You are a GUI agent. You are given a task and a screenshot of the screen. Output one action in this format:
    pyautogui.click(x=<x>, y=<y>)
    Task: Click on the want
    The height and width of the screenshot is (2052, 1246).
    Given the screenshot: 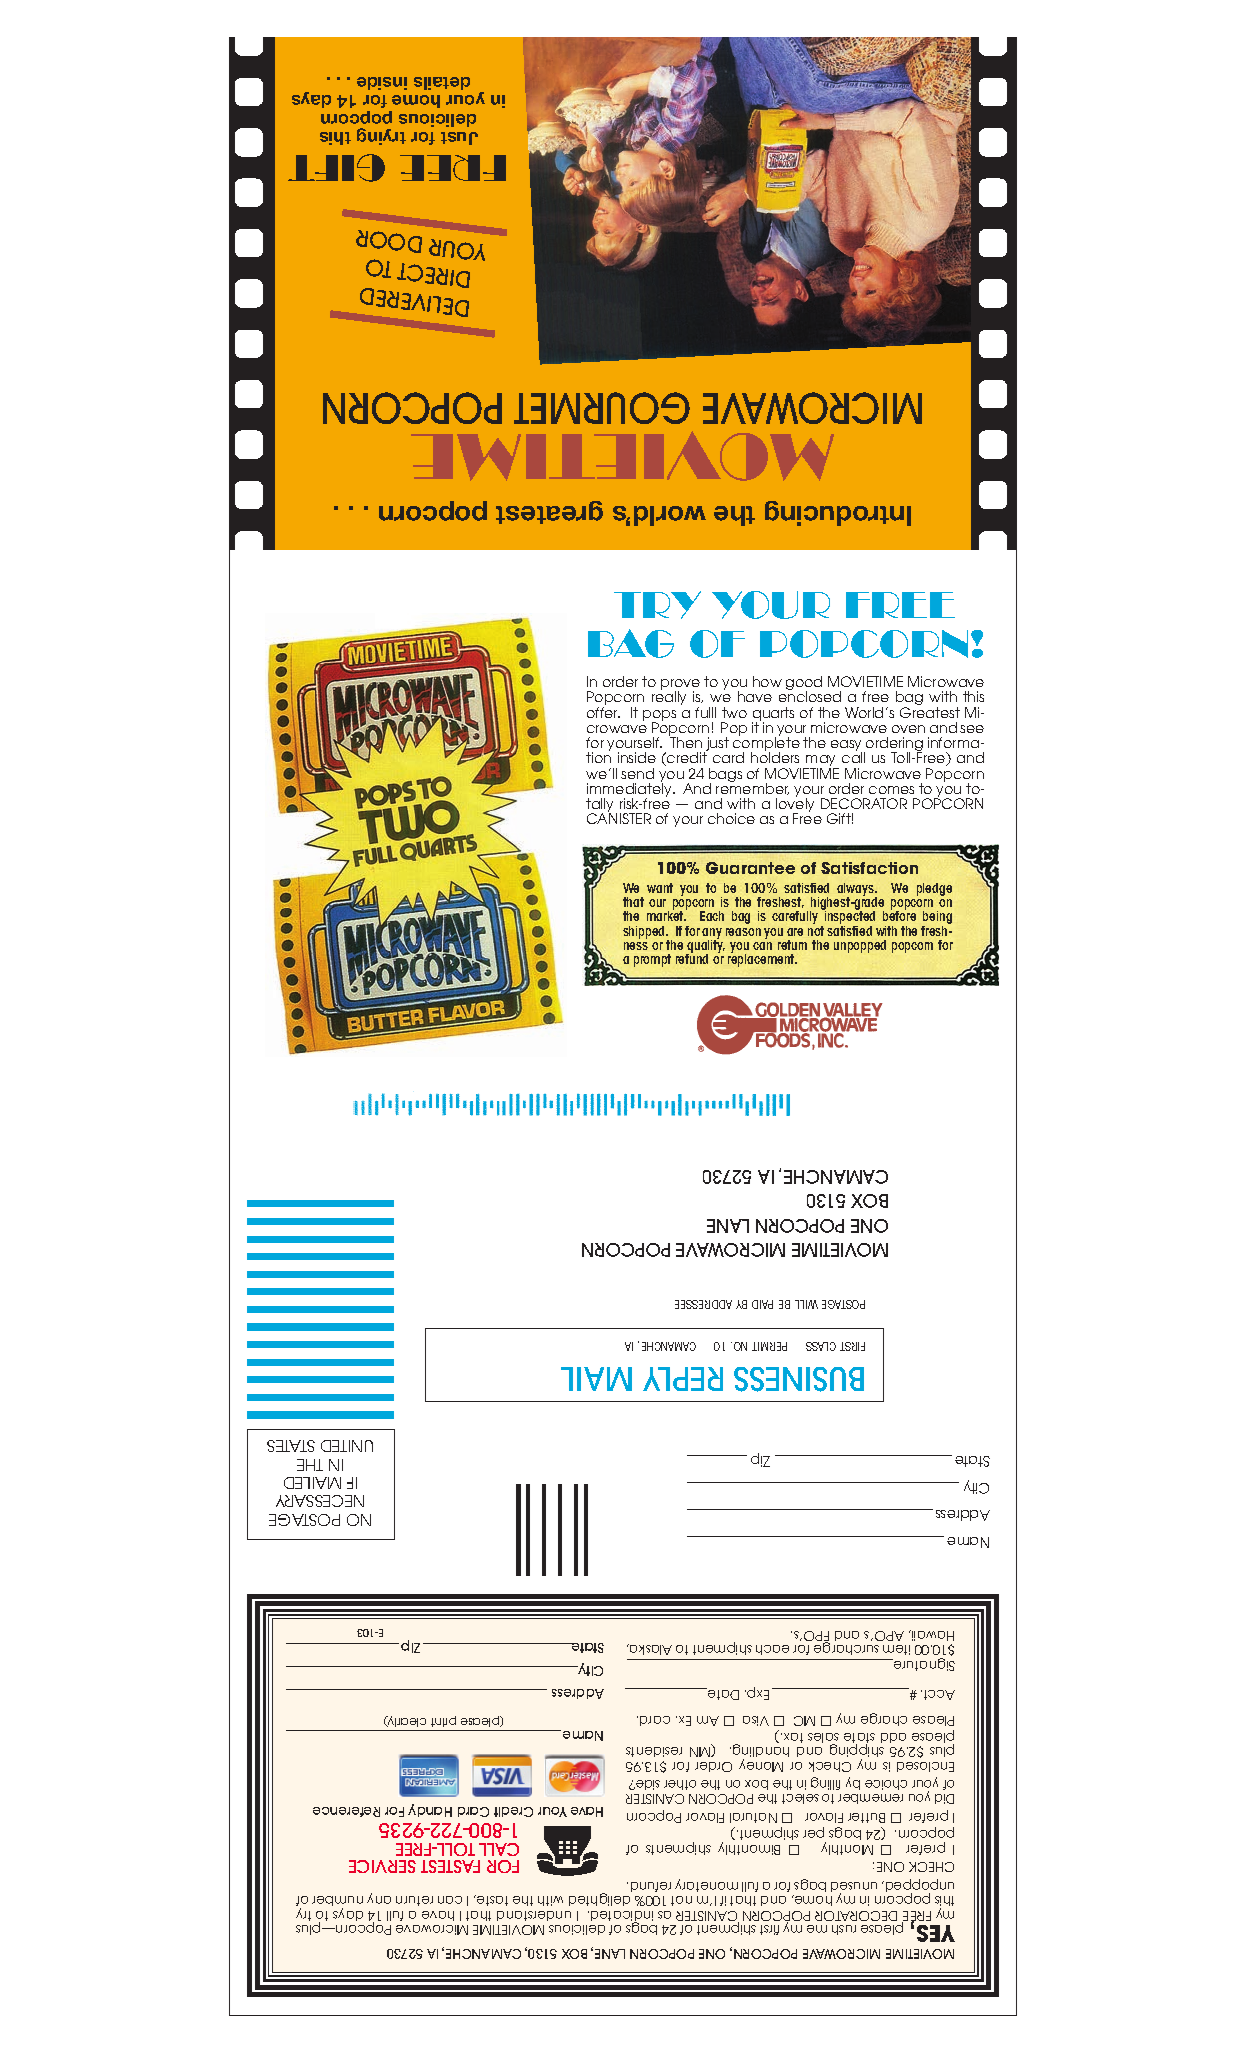 What is the action you would take?
    pyautogui.click(x=660, y=888)
